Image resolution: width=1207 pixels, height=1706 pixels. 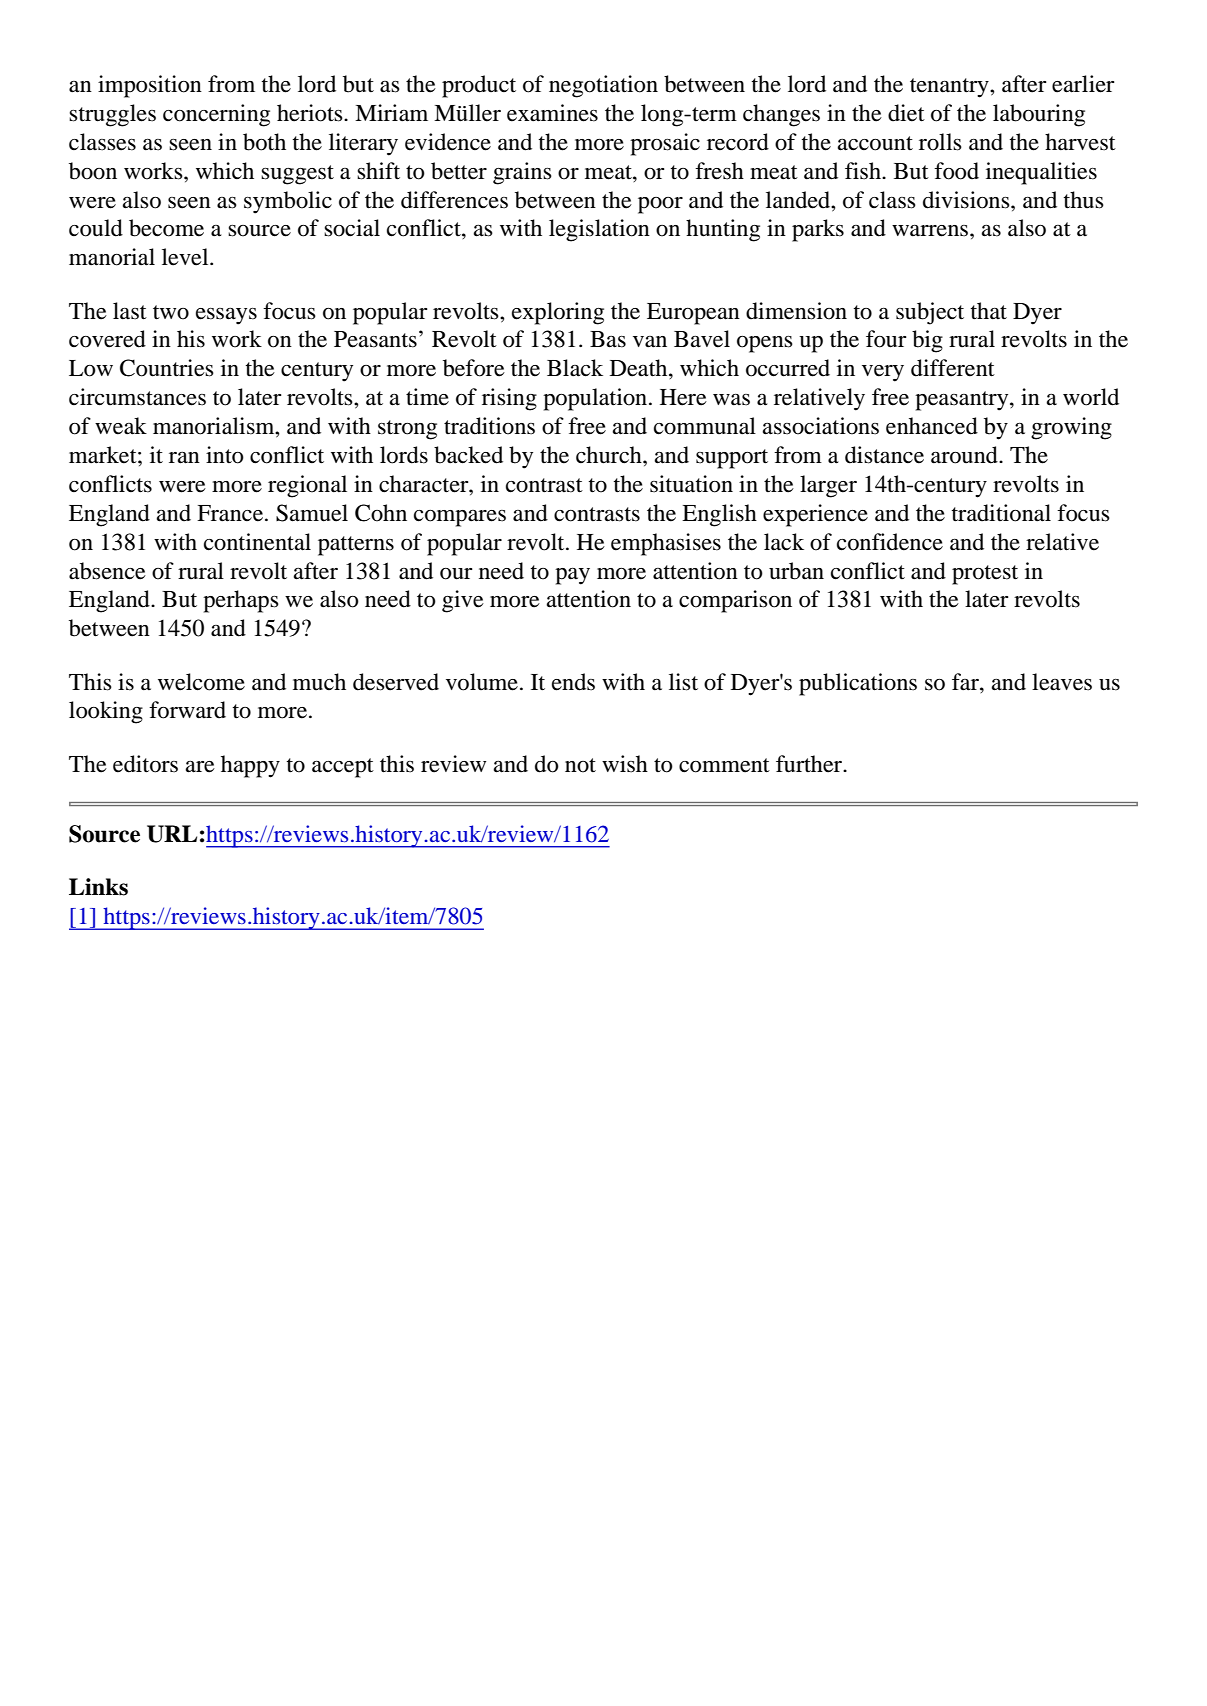 What do you see at coordinates (989, 311) in the screenshot?
I see `that` at bounding box center [989, 311].
